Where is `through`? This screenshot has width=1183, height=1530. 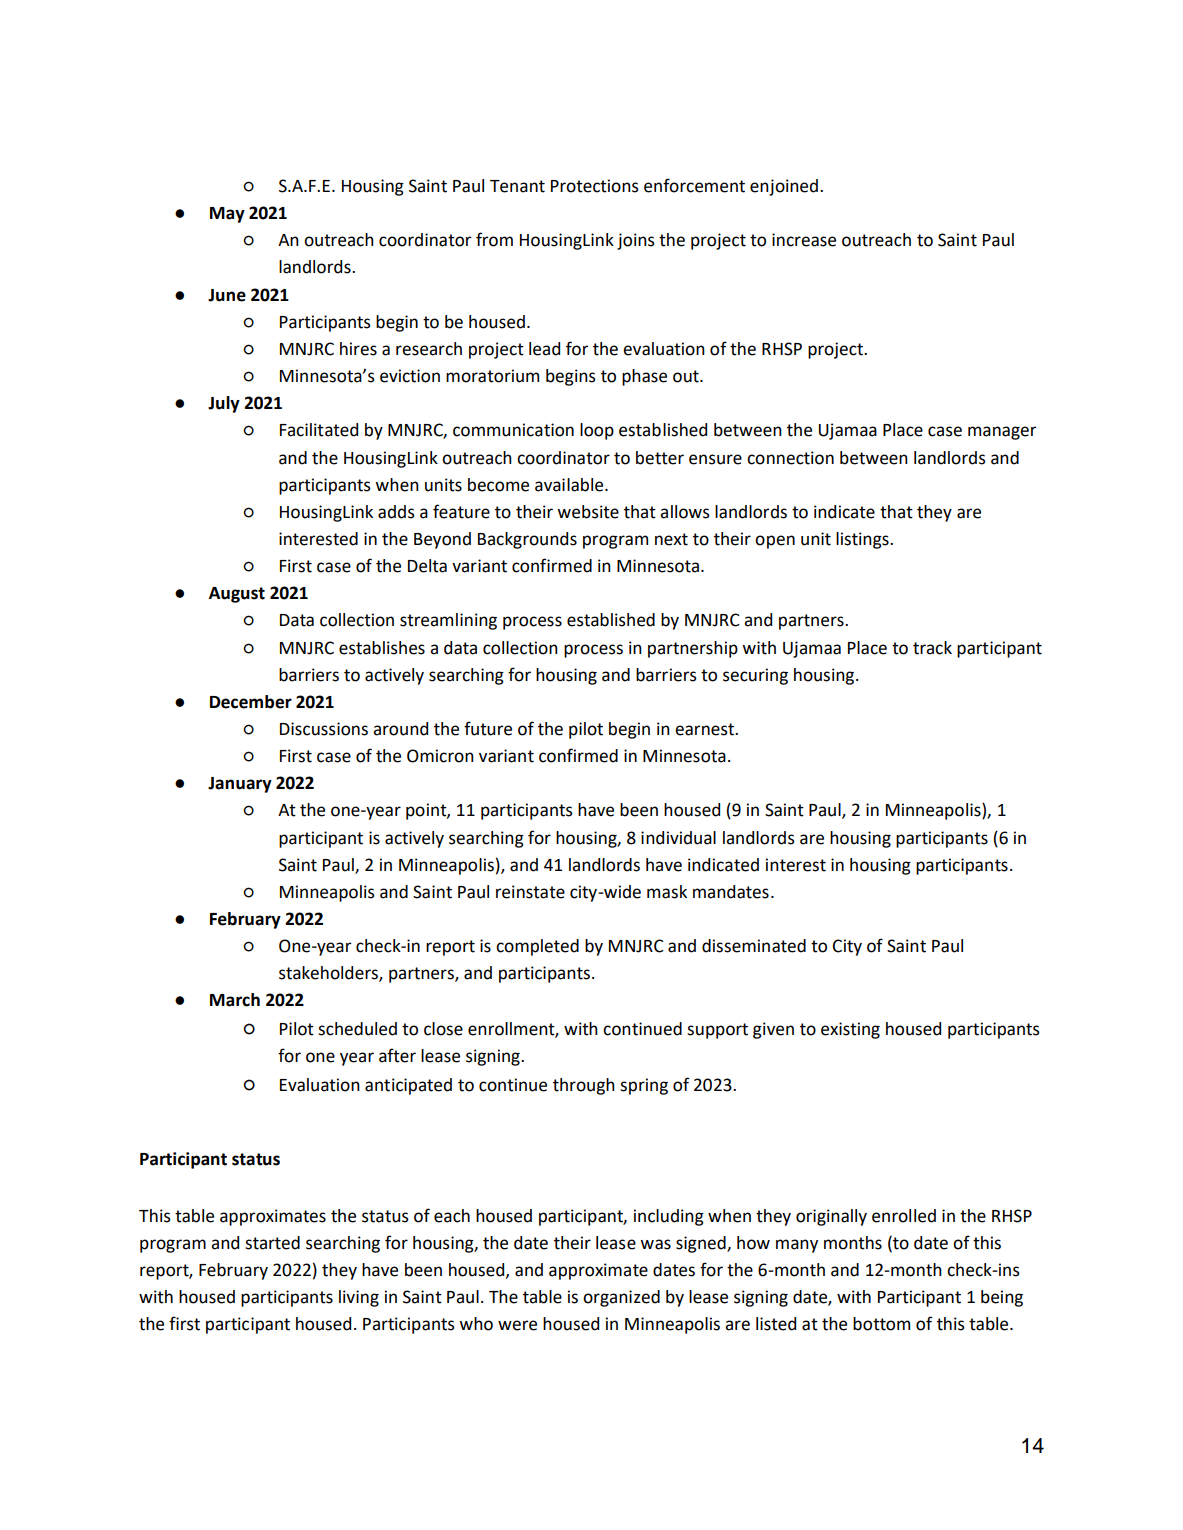 through is located at coordinates (584, 1086).
